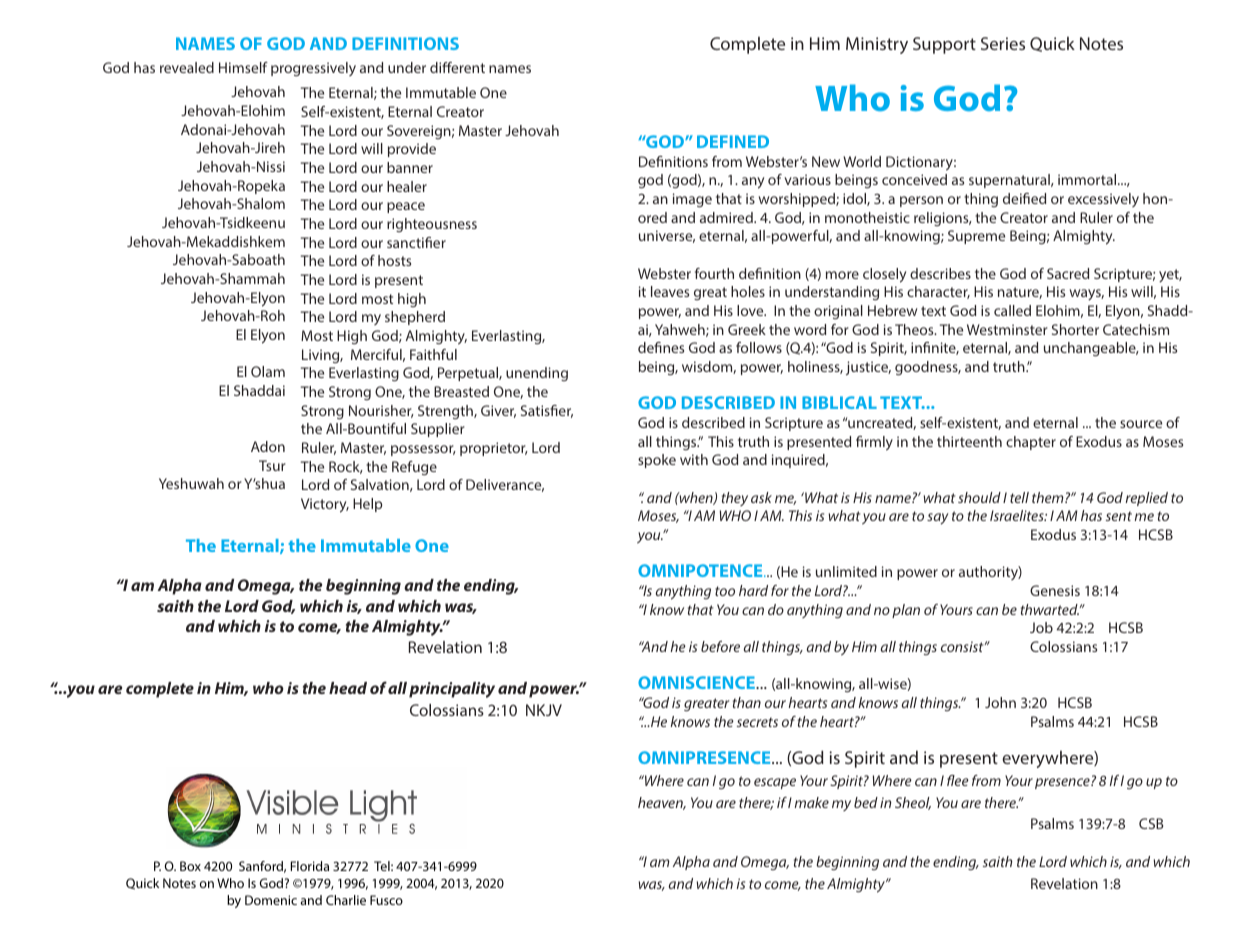  What do you see at coordinates (1019, 497) in the screenshot?
I see `tell` at bounding box center [1019, 497].
